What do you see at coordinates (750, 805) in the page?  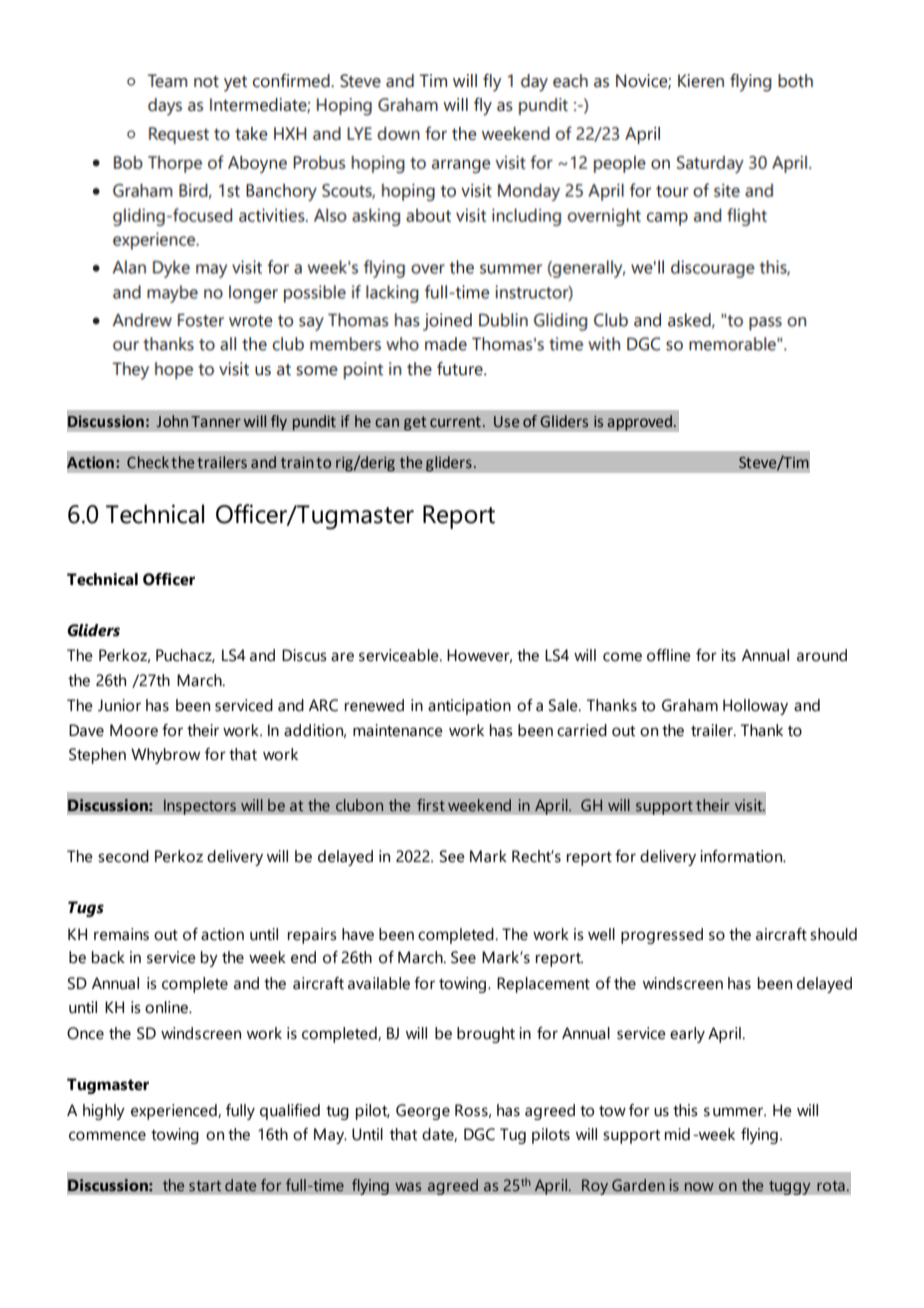 I see `visit` at bounding box center [750, 805].
